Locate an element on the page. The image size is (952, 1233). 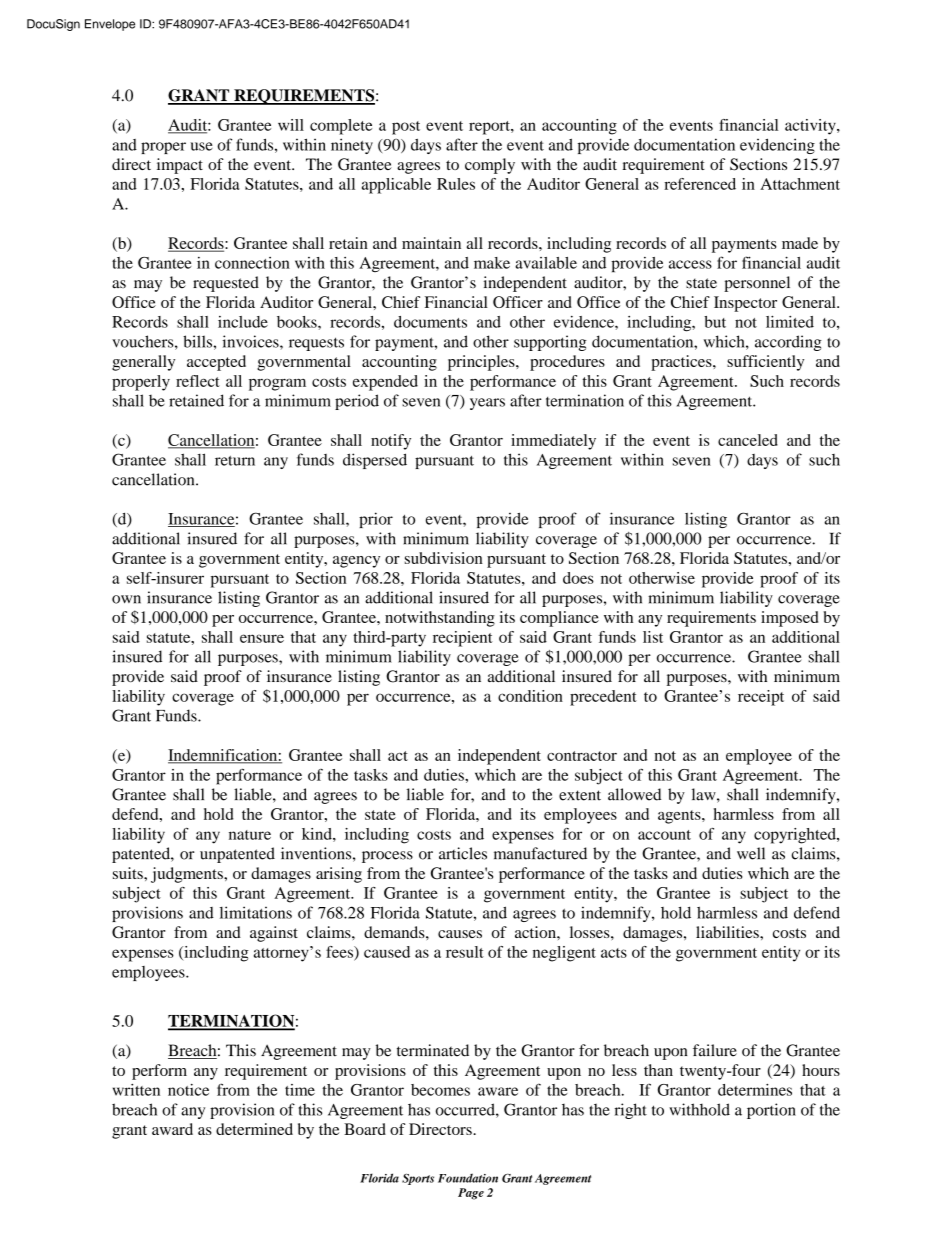
ensure is located at coordinates (262, 638).
